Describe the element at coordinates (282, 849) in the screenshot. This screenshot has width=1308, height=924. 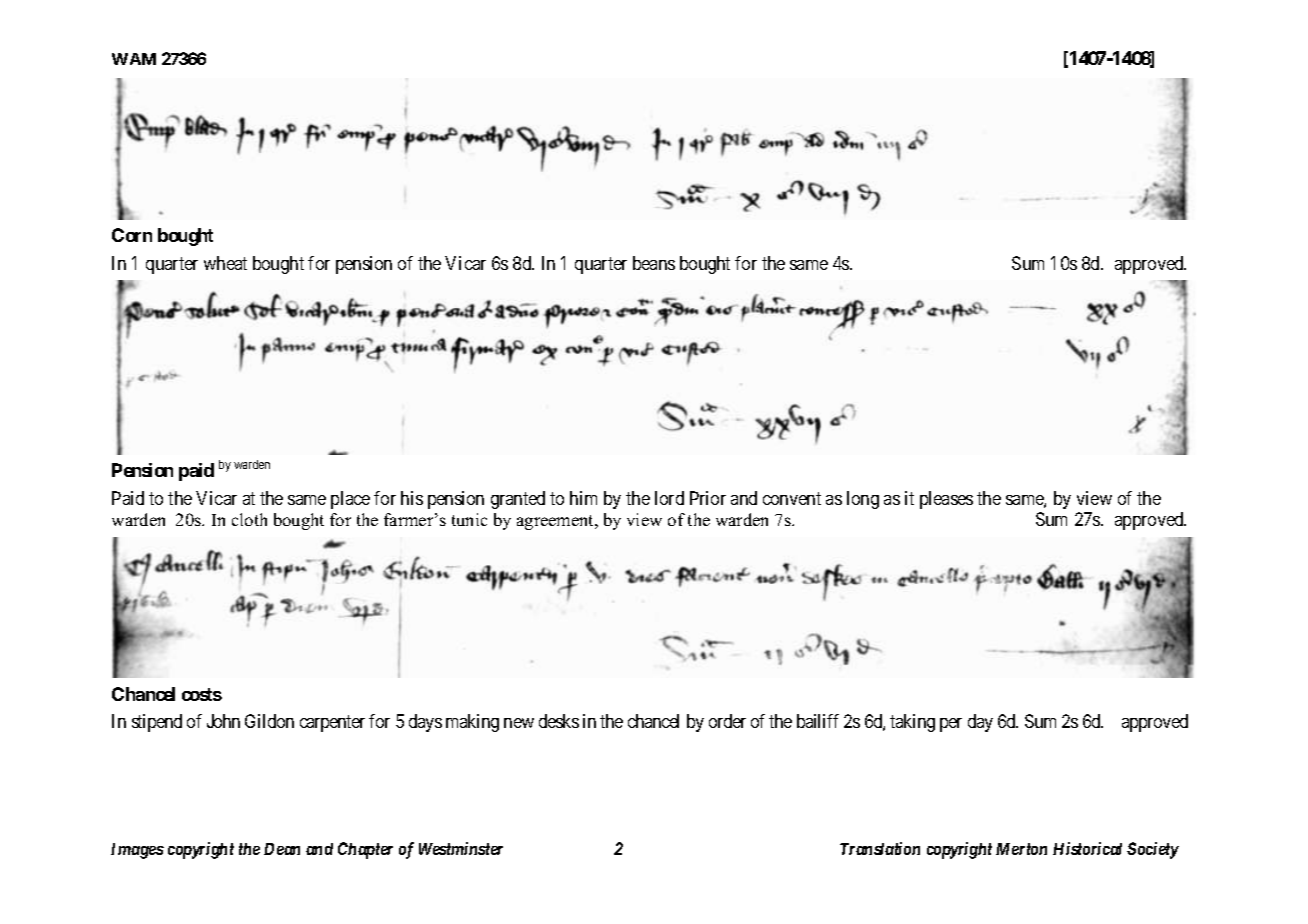
I see `Dean` at that location.
